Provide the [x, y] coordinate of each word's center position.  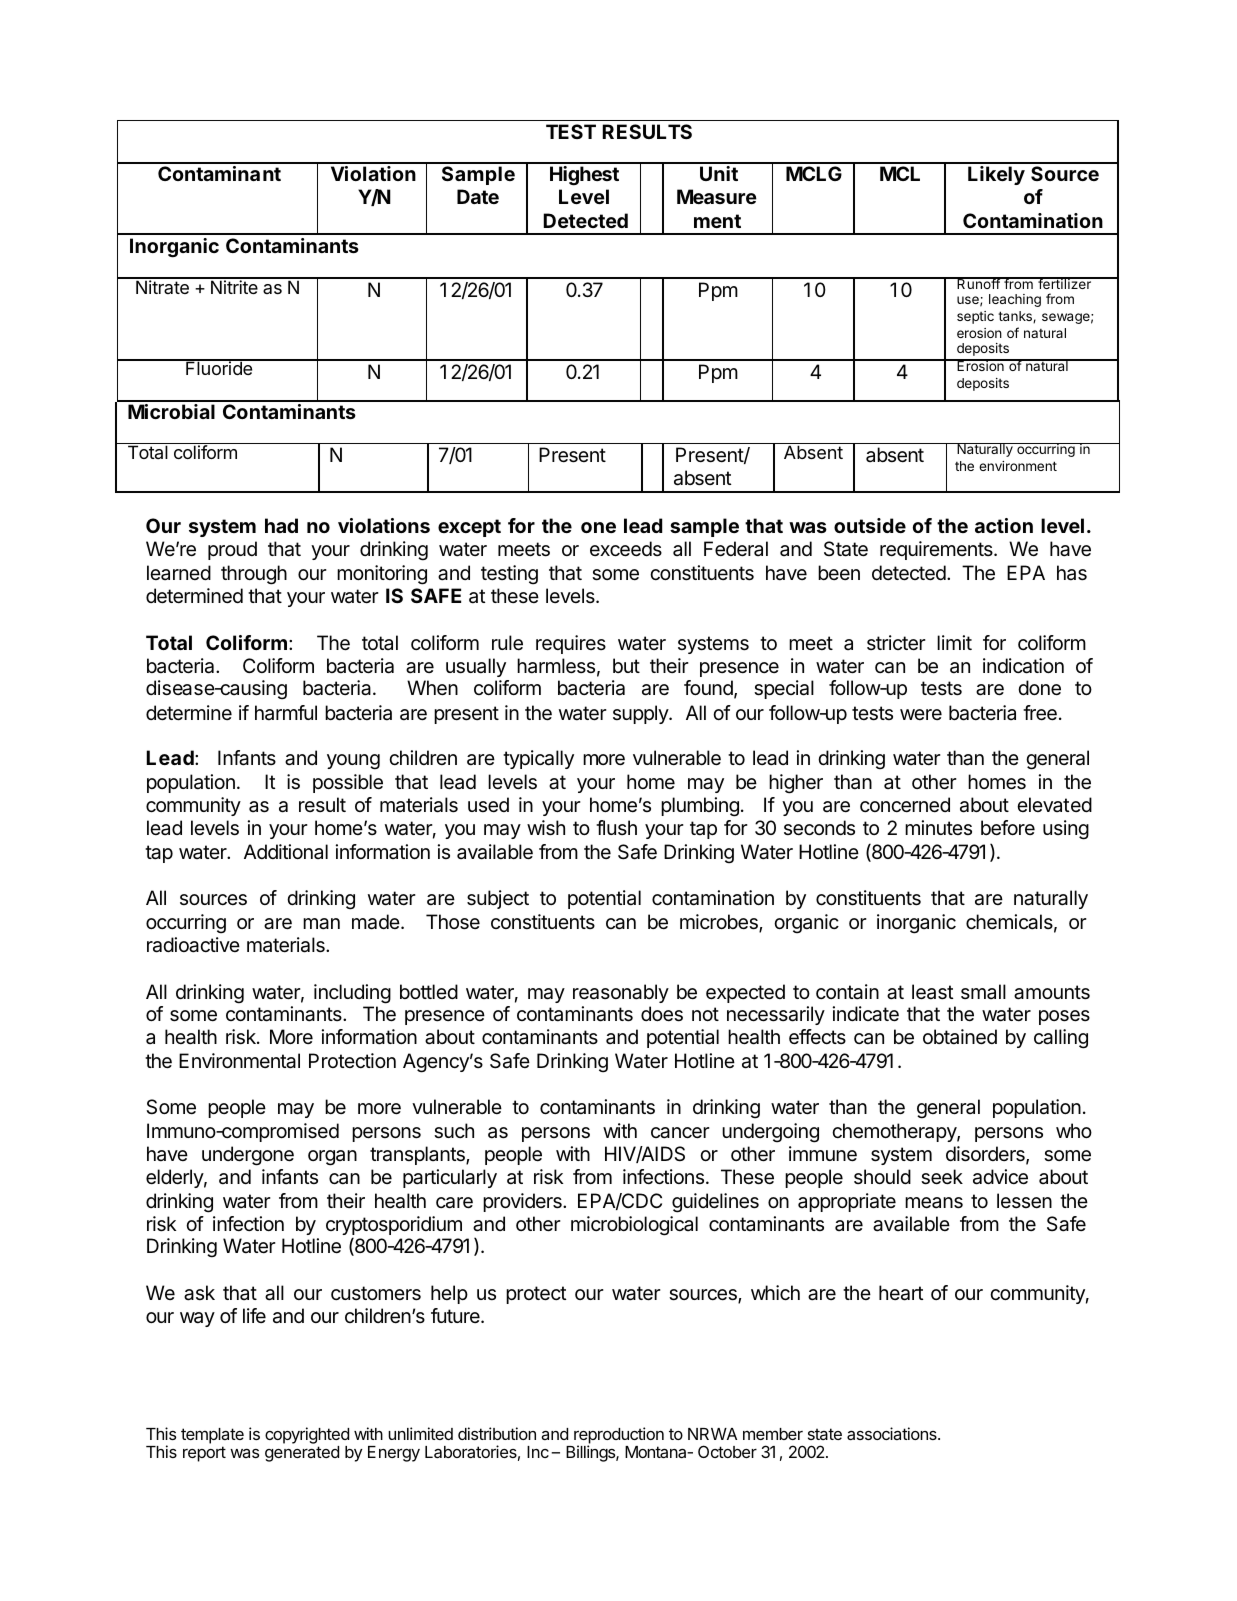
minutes [938, 827]
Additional [286, 851]
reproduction [619, 1436]
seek [942, 1177]
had [281, 525]
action [1004, 525]
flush [616, 827]
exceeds [626, 549]
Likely [996, 175]
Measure [717, 196]
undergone [248, 1156]
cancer [680, 1133]
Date [478, 196]
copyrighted [307, 1435]
